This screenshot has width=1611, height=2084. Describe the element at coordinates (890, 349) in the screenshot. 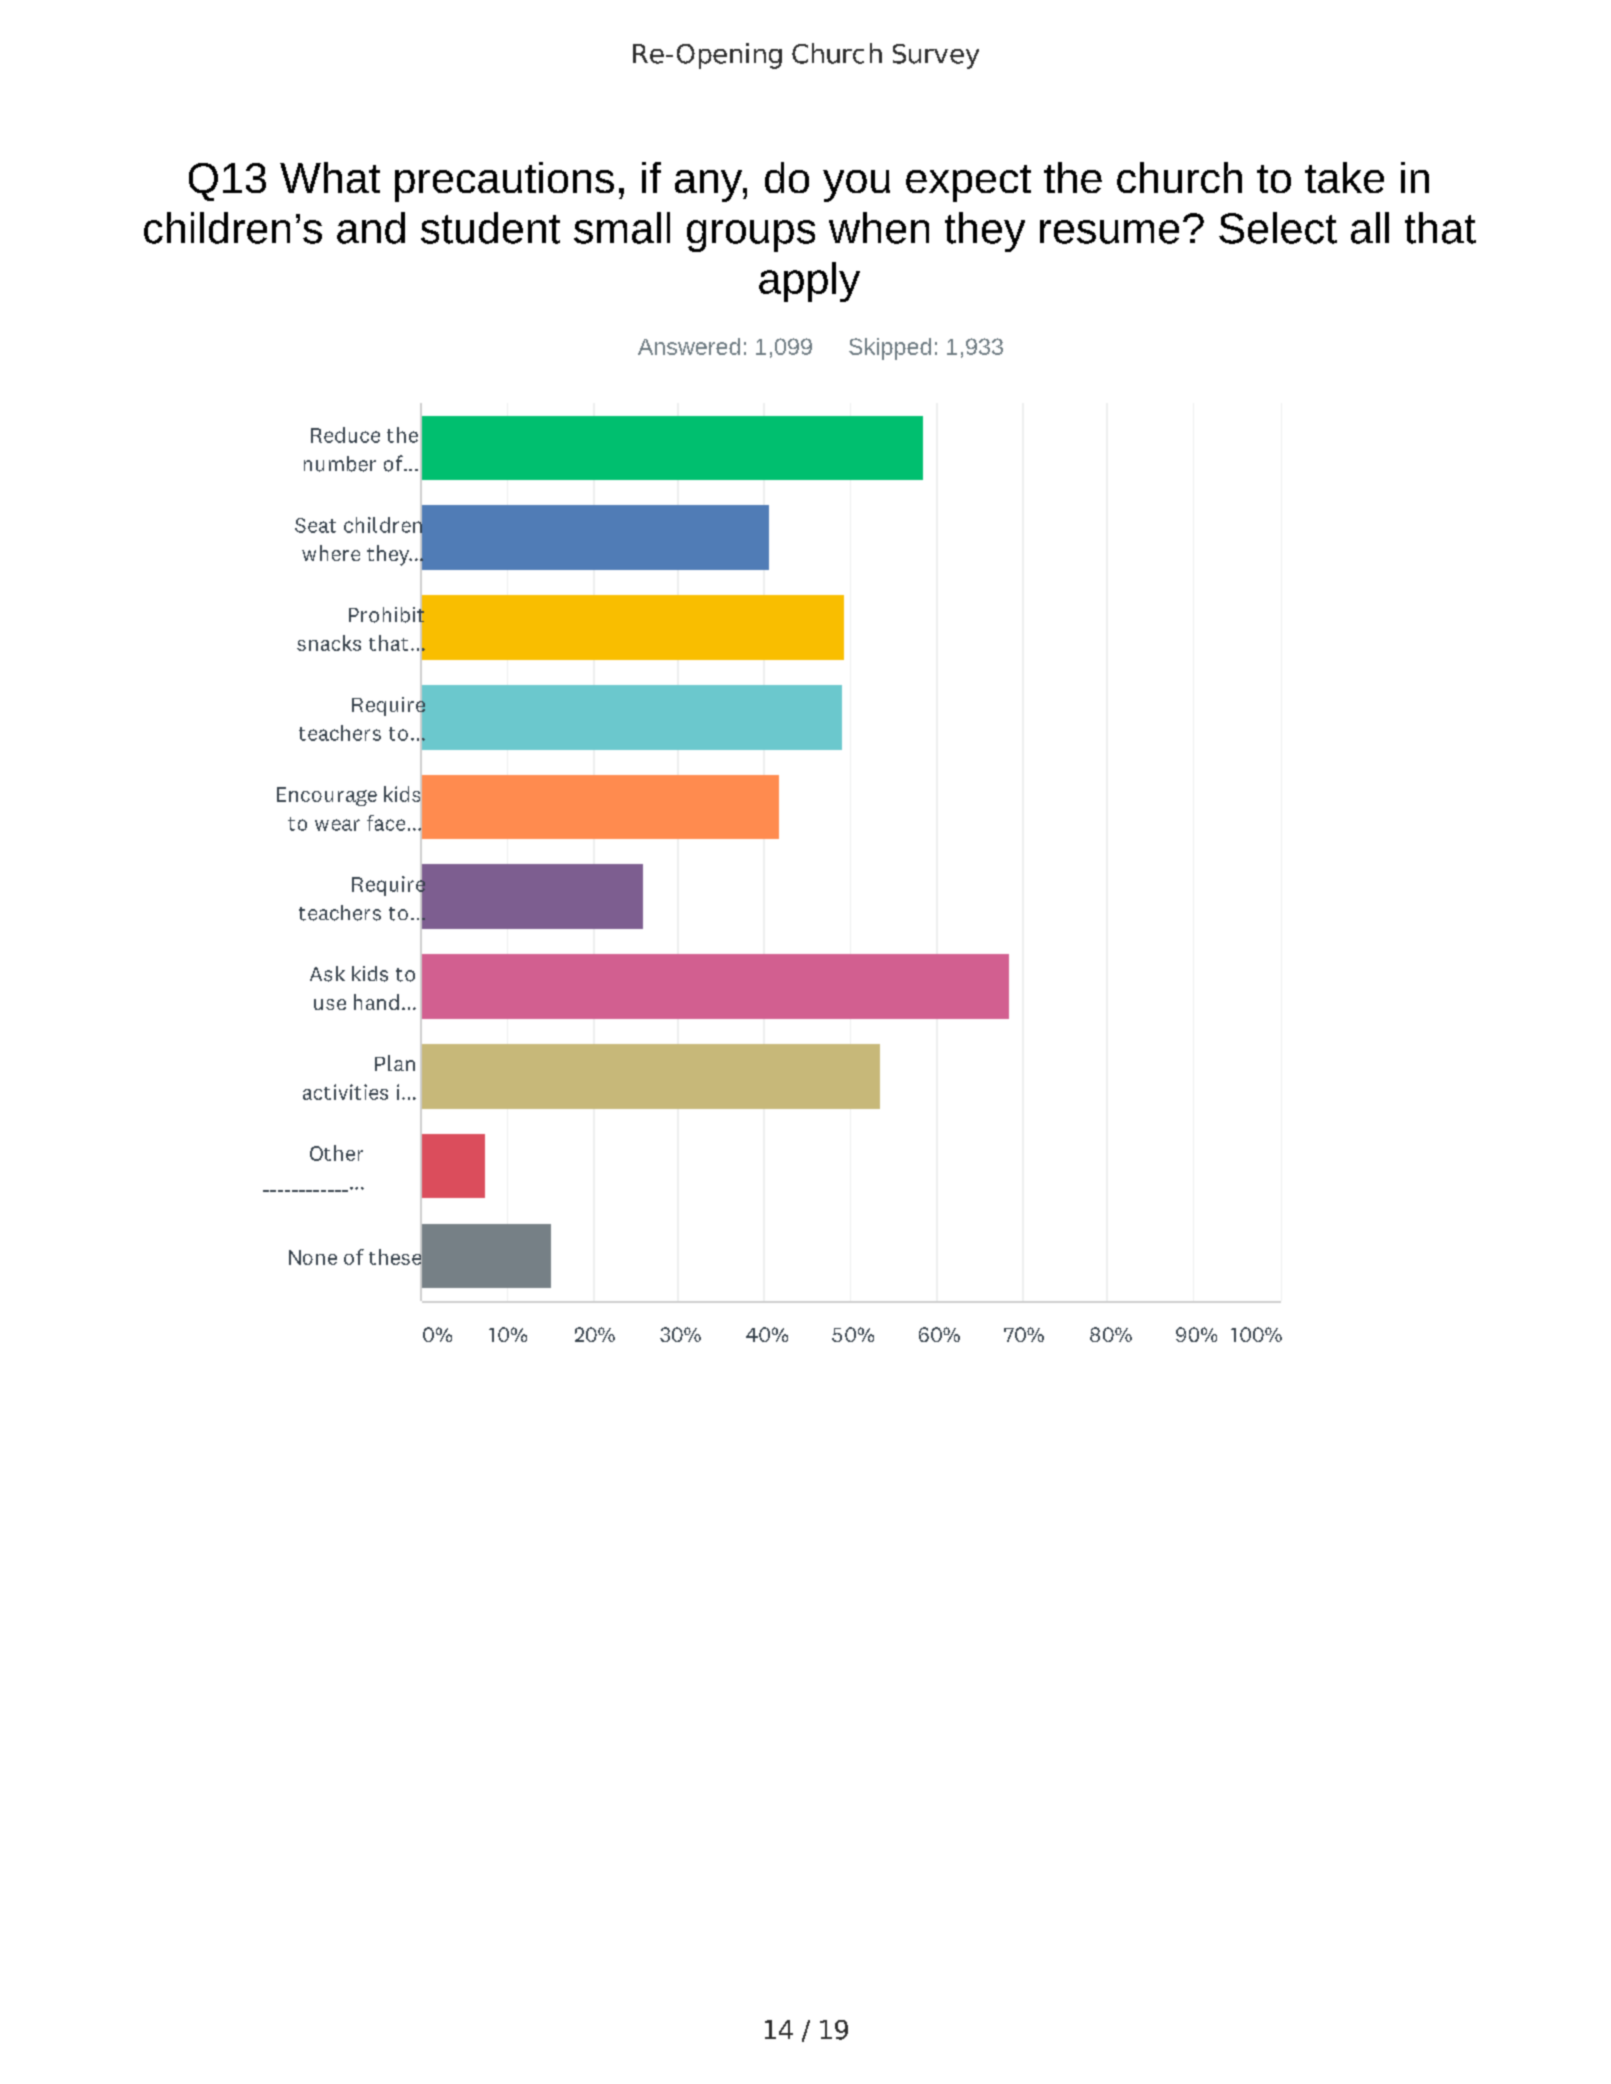

I see `Skipped` at that location.
